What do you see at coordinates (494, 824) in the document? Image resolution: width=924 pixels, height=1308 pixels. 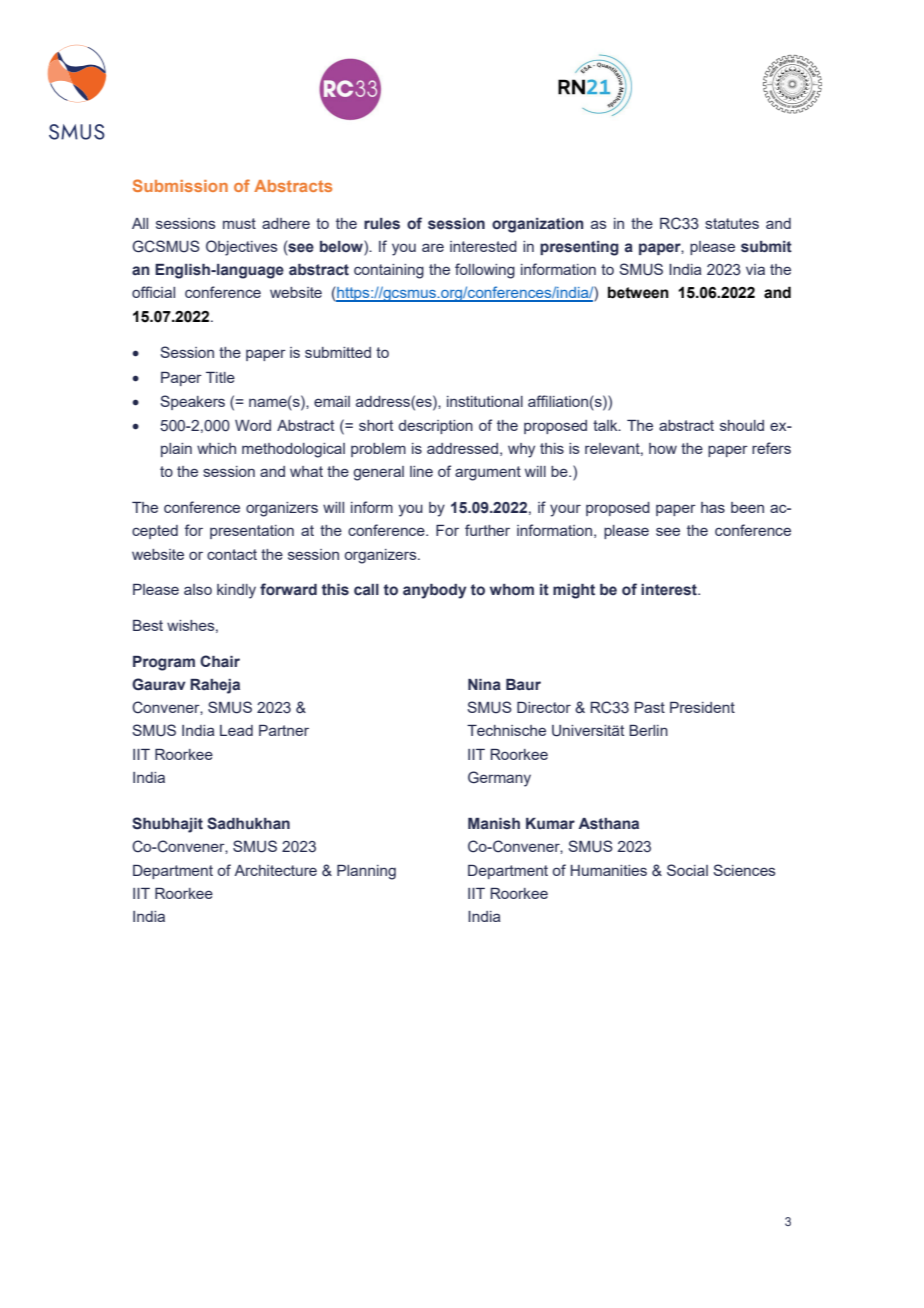 I see `Manish` at bounding box center [494, 824].
